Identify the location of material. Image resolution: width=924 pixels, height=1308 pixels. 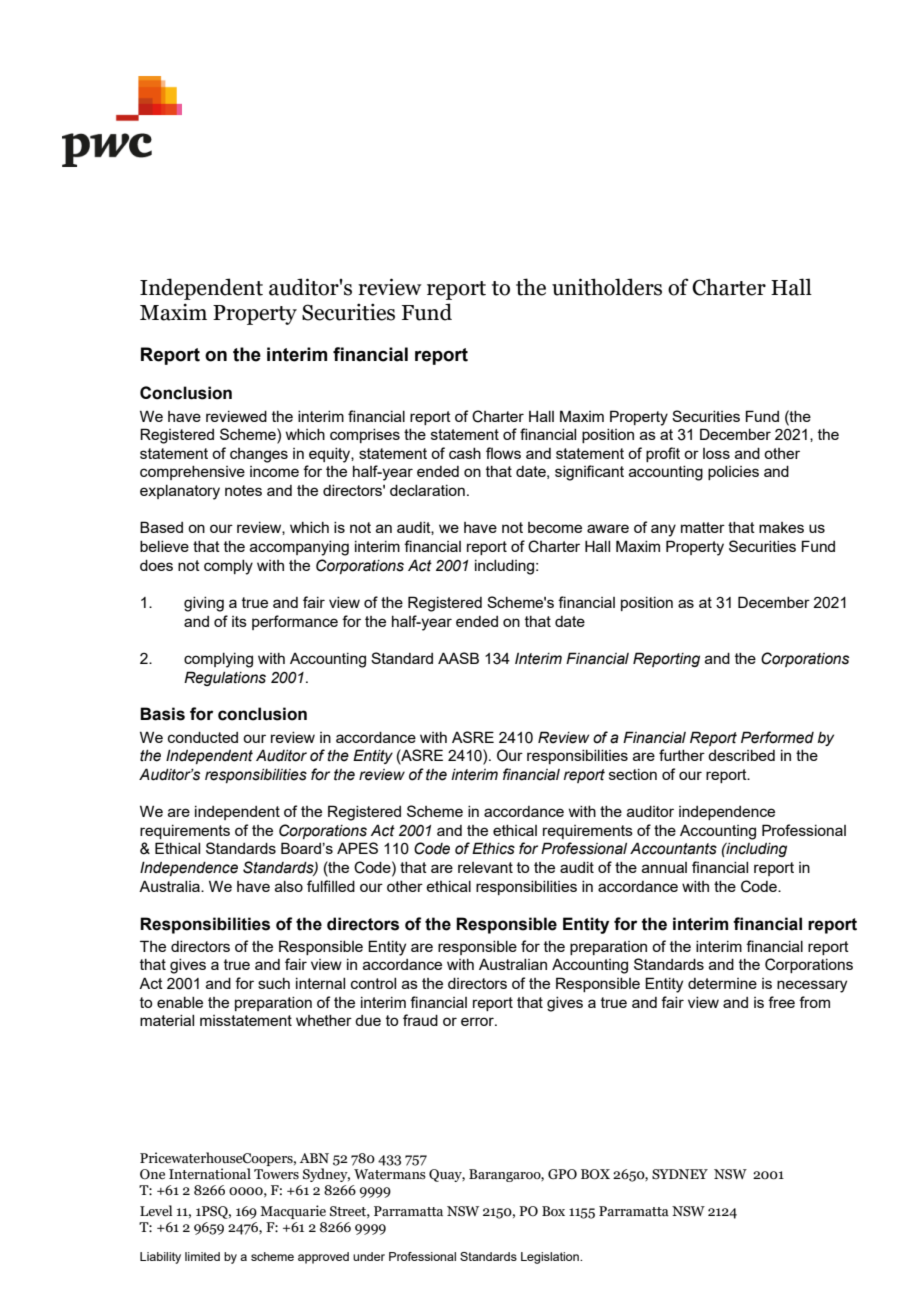
(167, 1020).
